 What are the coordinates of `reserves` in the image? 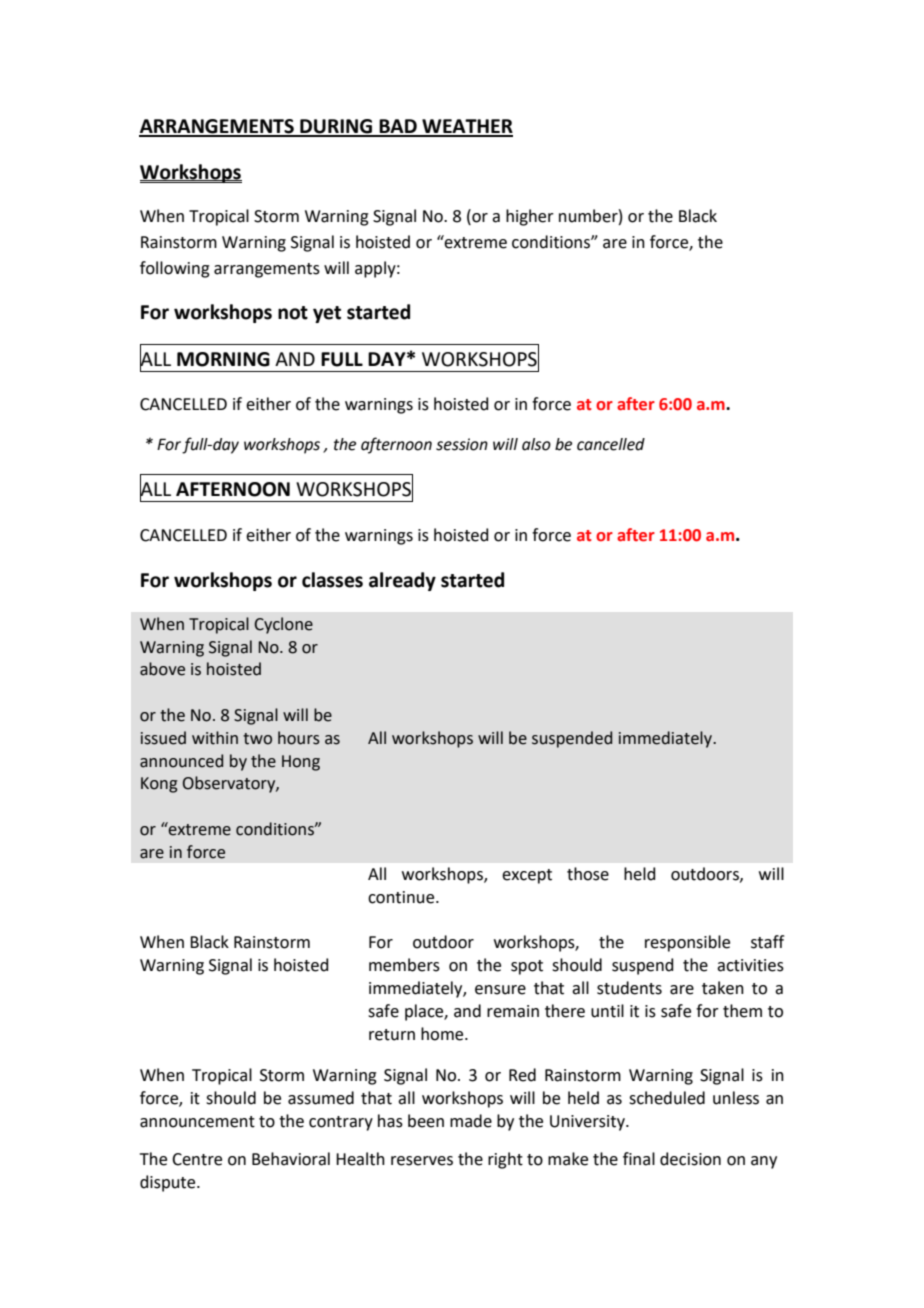 It's located at (422, 1161).
